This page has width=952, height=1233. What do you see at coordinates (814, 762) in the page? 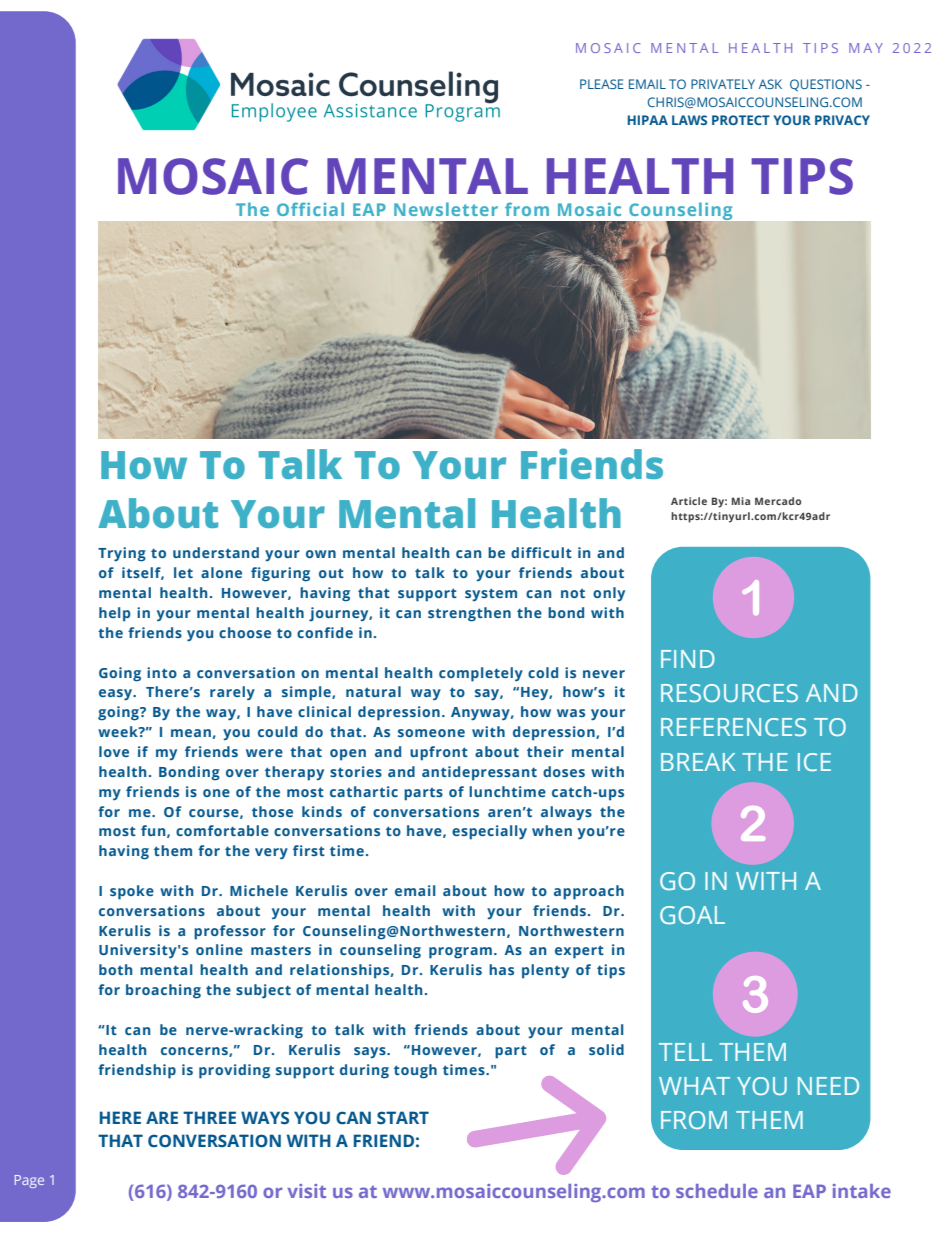
I see `ICE` at bounding box center [814, 762].
